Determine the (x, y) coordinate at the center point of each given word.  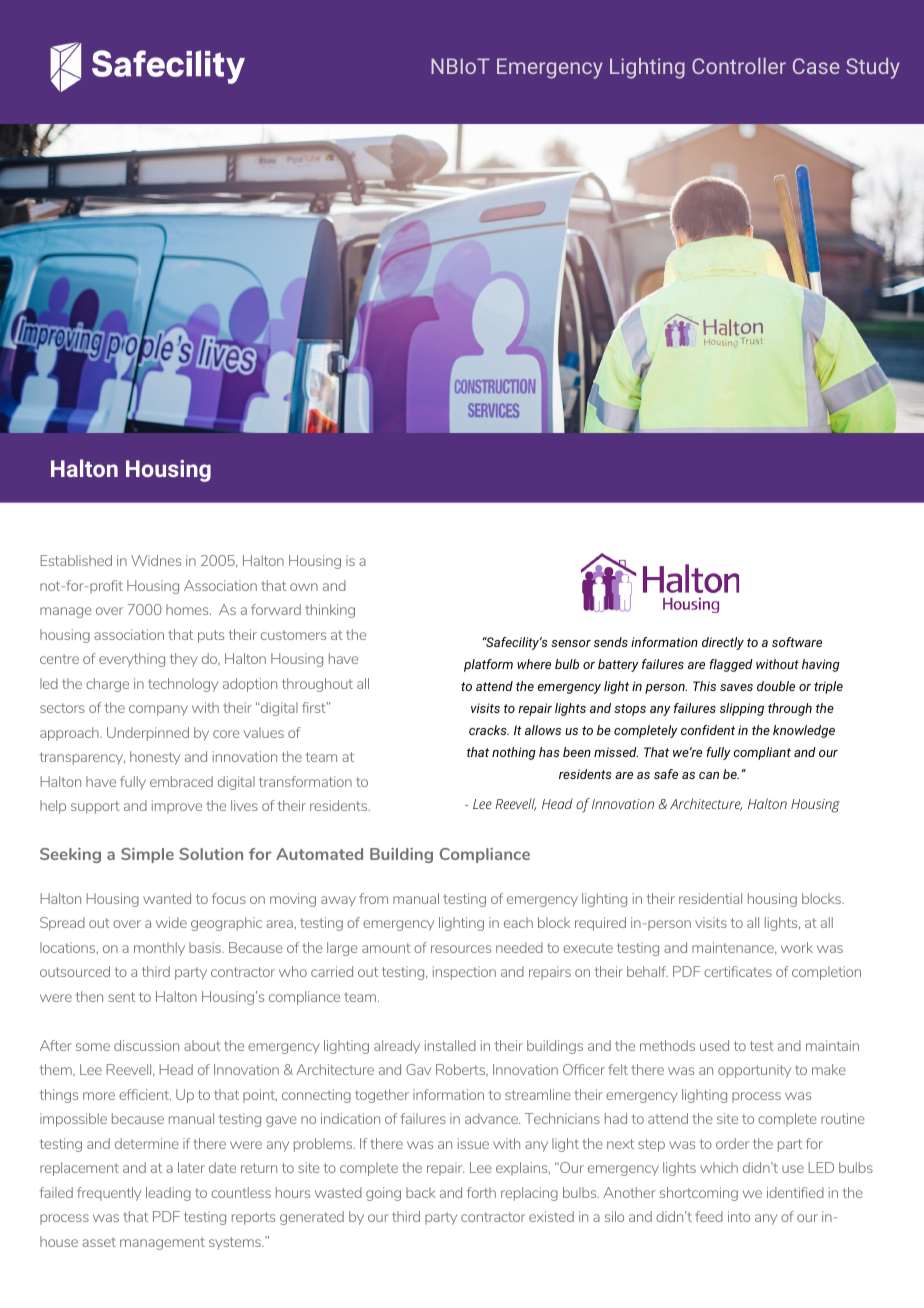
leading (168, 1194)
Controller (739, 66)
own (304, 587)
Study (873, 68)
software (797, 642)
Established (76, 560)
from (373, 898)
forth (481, 1192)
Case (816, 66)
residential (710, 898)
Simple (147, 855)
